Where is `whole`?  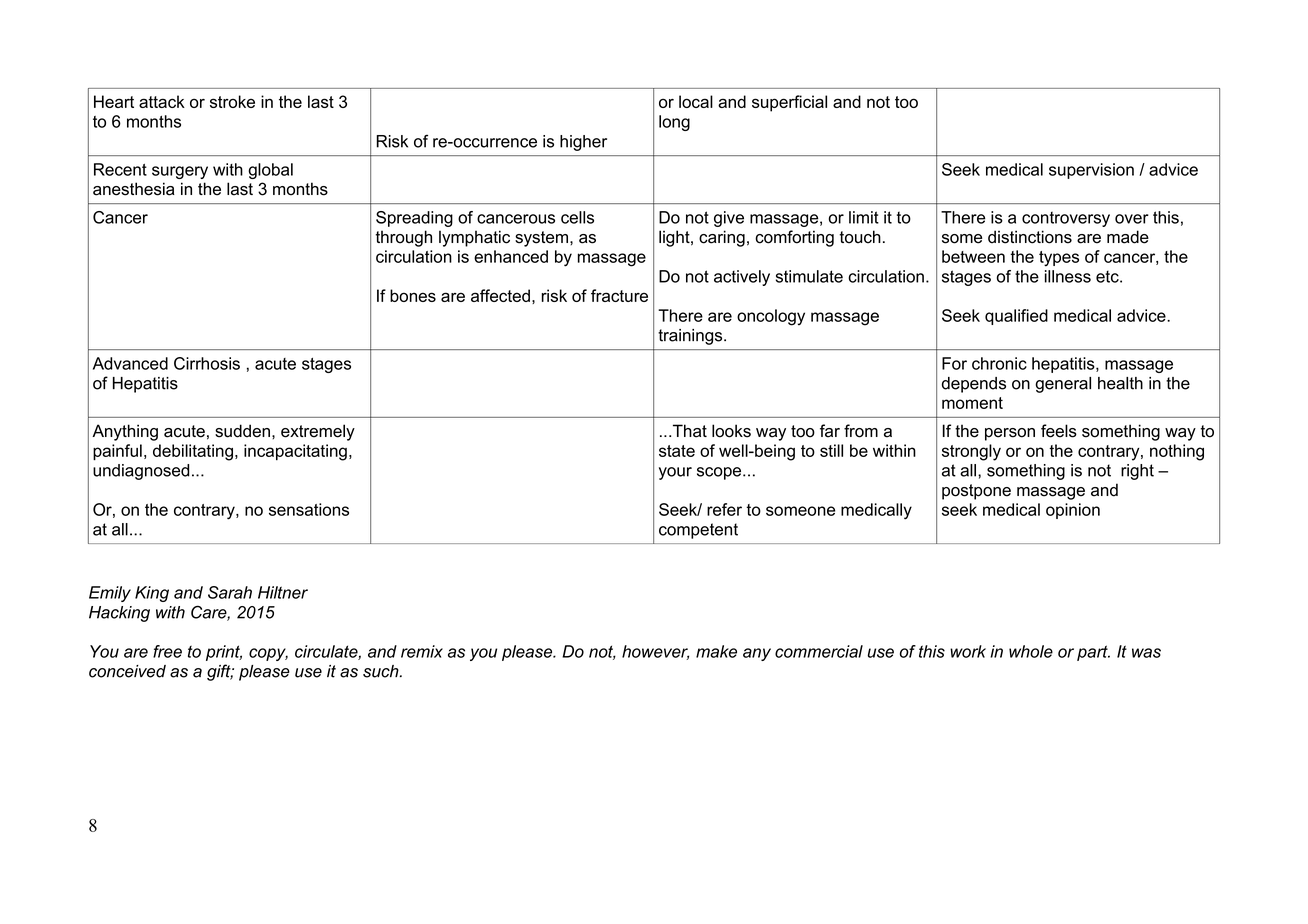 whole is located at coordinates (1031, 651).
